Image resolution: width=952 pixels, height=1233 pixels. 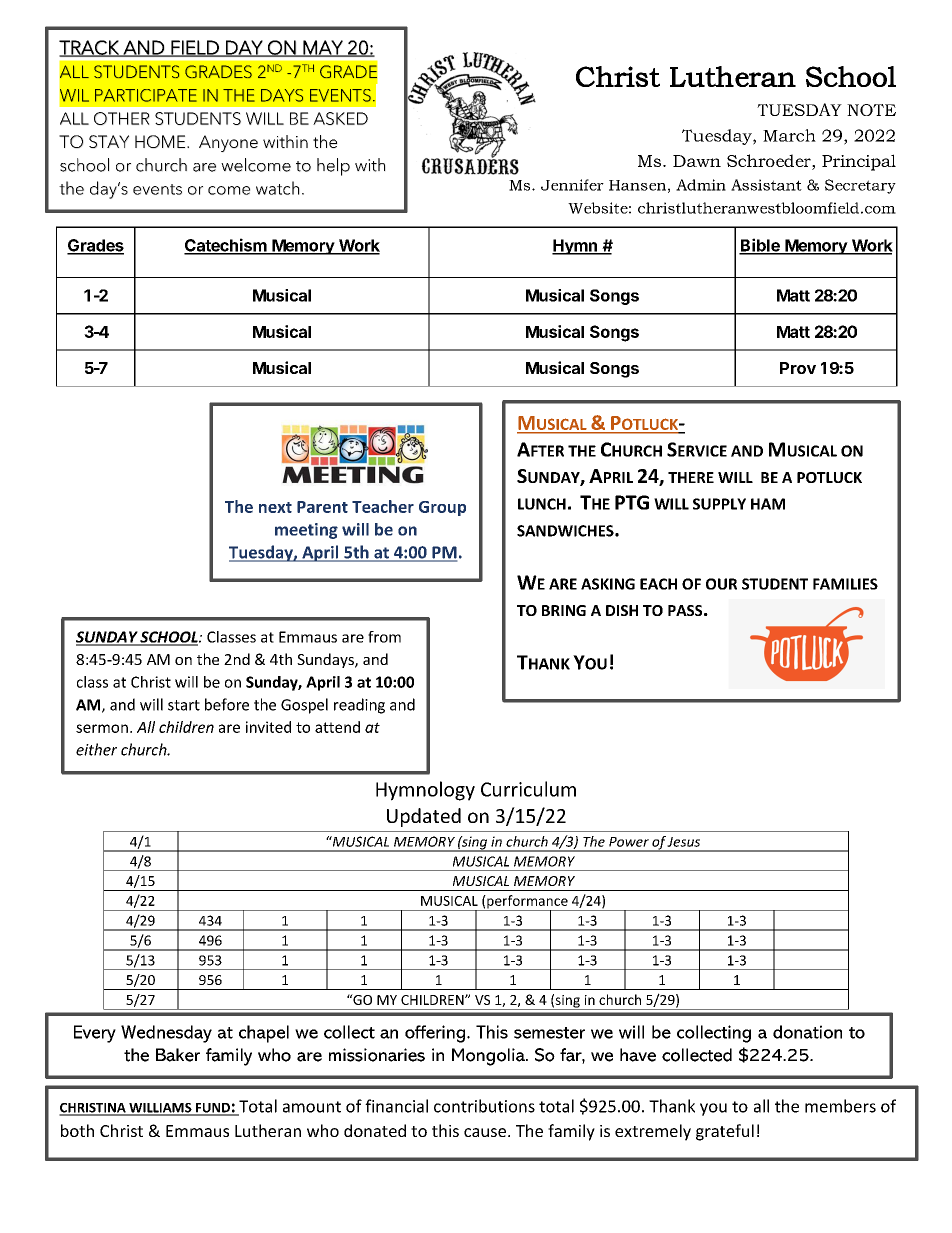 I want to click on March, so click(x=789, y=135).
